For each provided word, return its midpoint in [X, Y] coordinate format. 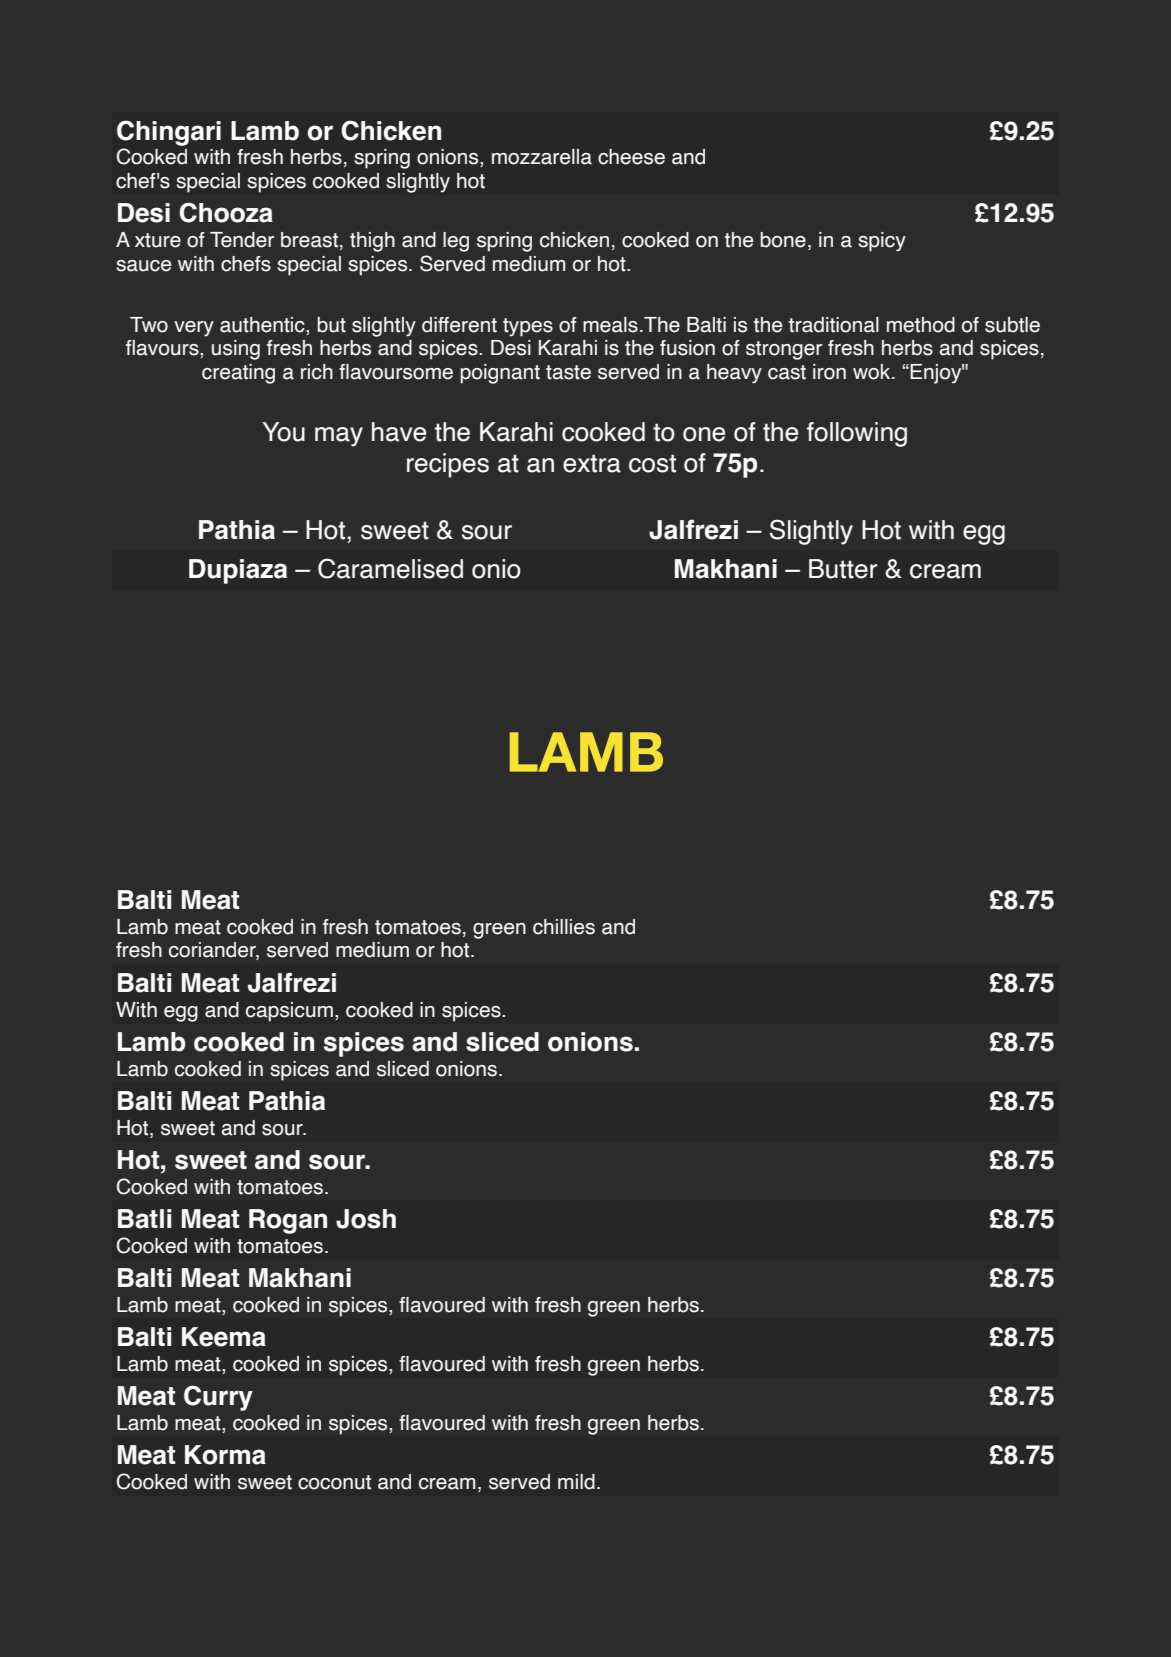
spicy [882, 242]
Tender [242, 240]
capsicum [289, 1012]
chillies [564, 927]
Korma [225, 1455]
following [857, 434]
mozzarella [542, 157]
